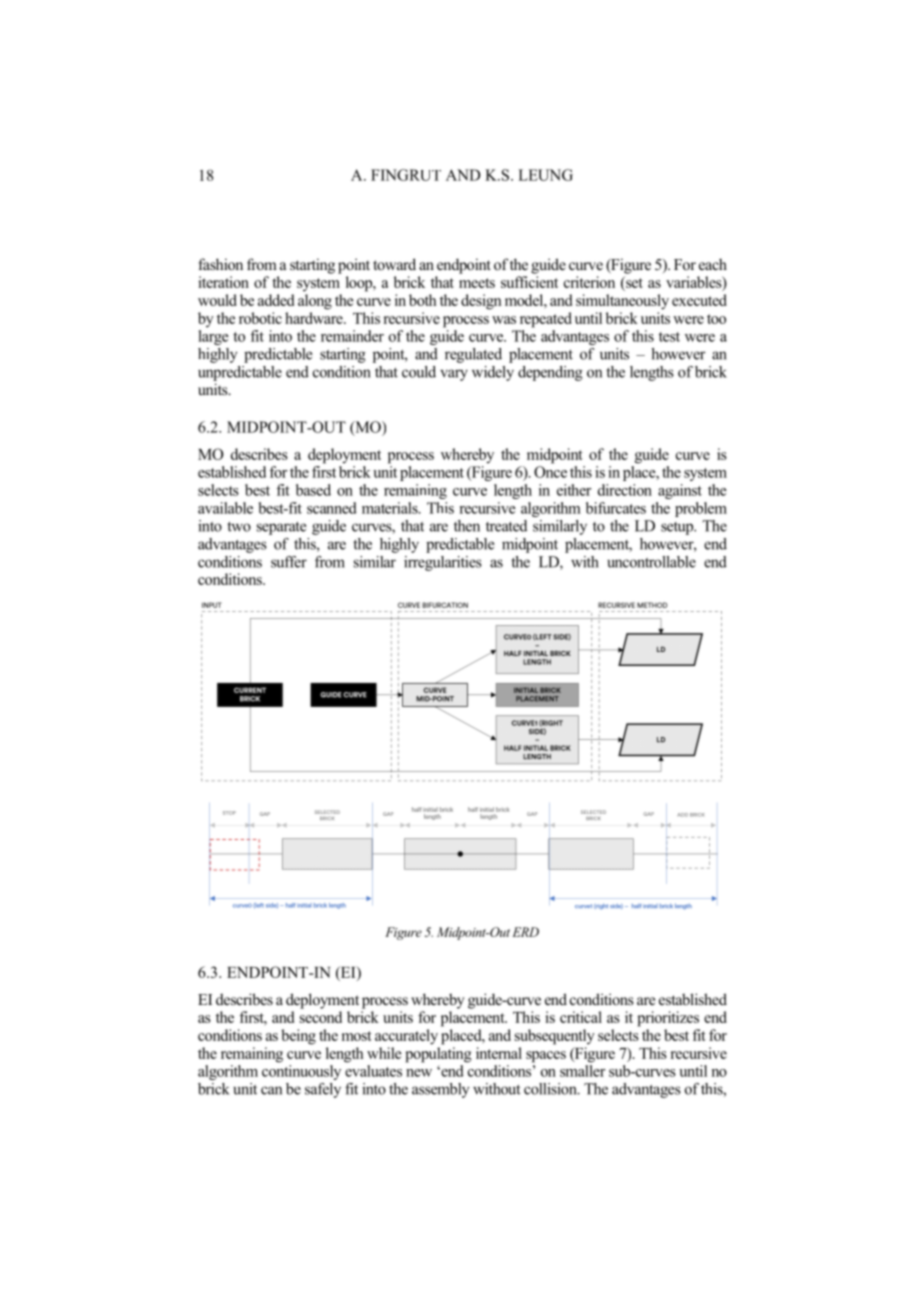 The height and width of the screenshot is (1309, 924). Describe the element at coordinates (668, 1019) in the screenshot. I see `prioritizes` at that location.
